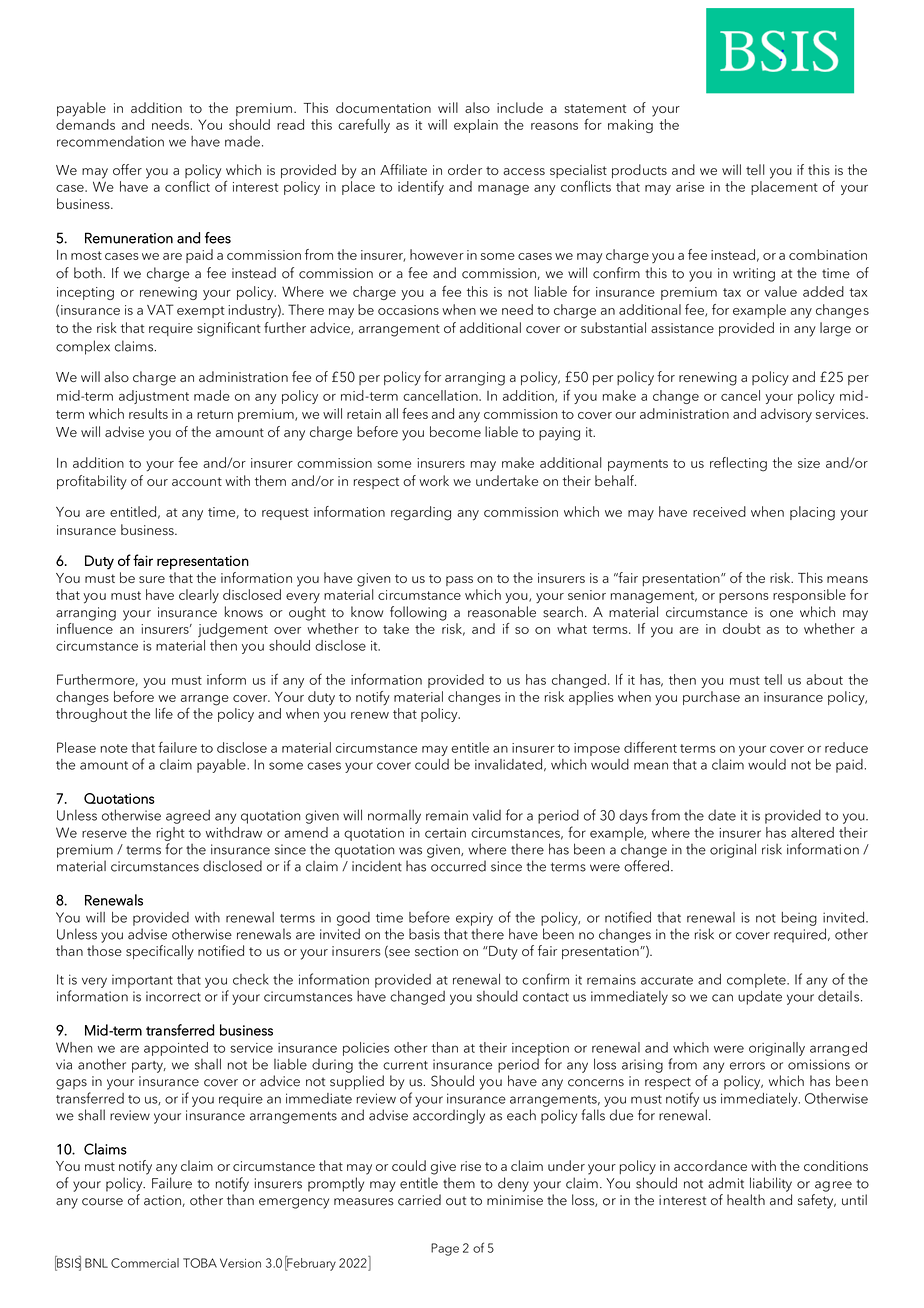 The width and height of the screenshot is (924, 1308). I want to click on complete, so click(757, 981).
